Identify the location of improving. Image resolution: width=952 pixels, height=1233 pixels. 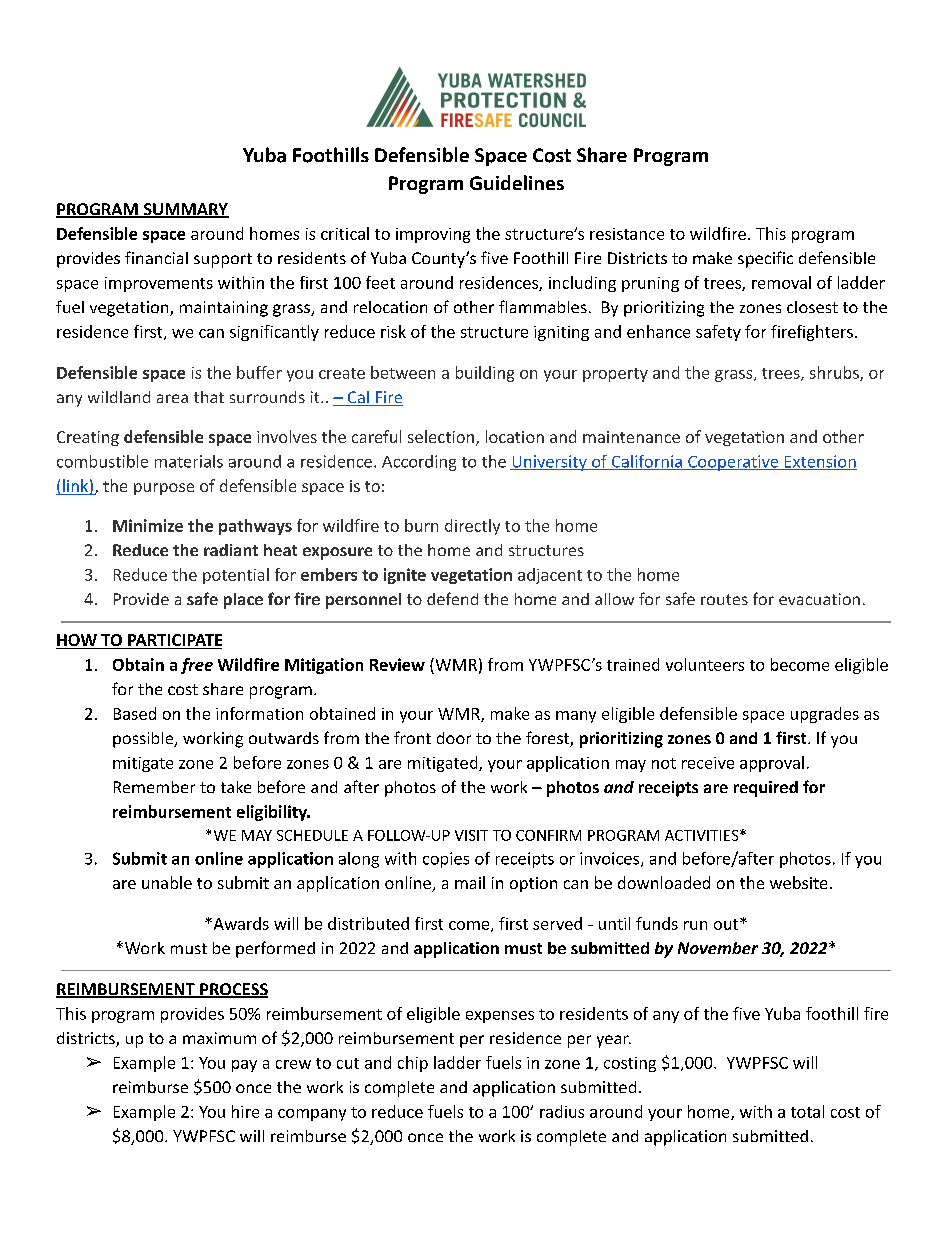
(433, 235).
